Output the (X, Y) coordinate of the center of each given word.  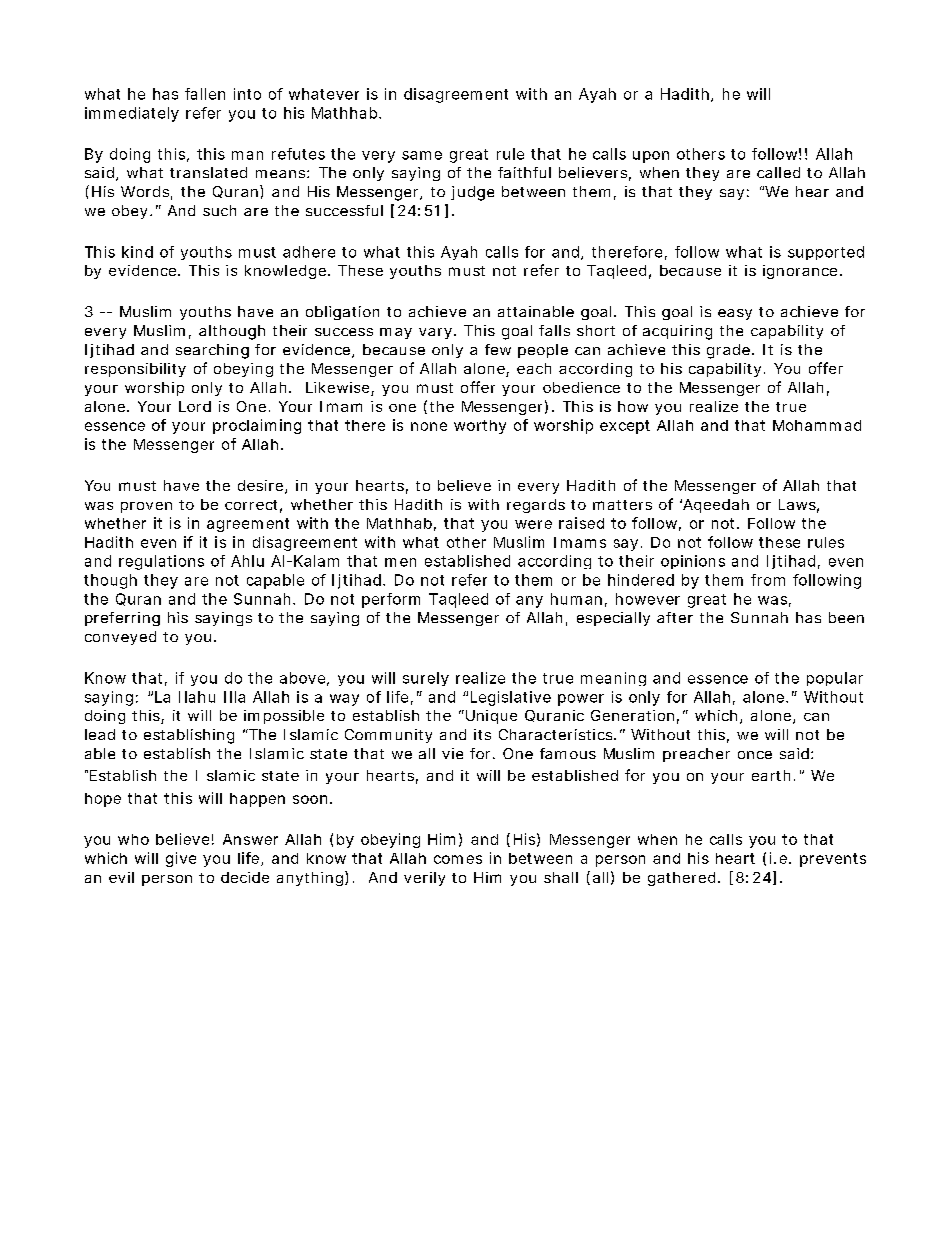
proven (146, 507)
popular (835, 679)
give (181, 859)
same (422, 155)
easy (735, 314)
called (778, 172)
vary (437, 333)
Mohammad (817, 425)
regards (536, 506)
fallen (205, 94)
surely (426, 679)
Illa (234, 697)
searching (212, 351)
